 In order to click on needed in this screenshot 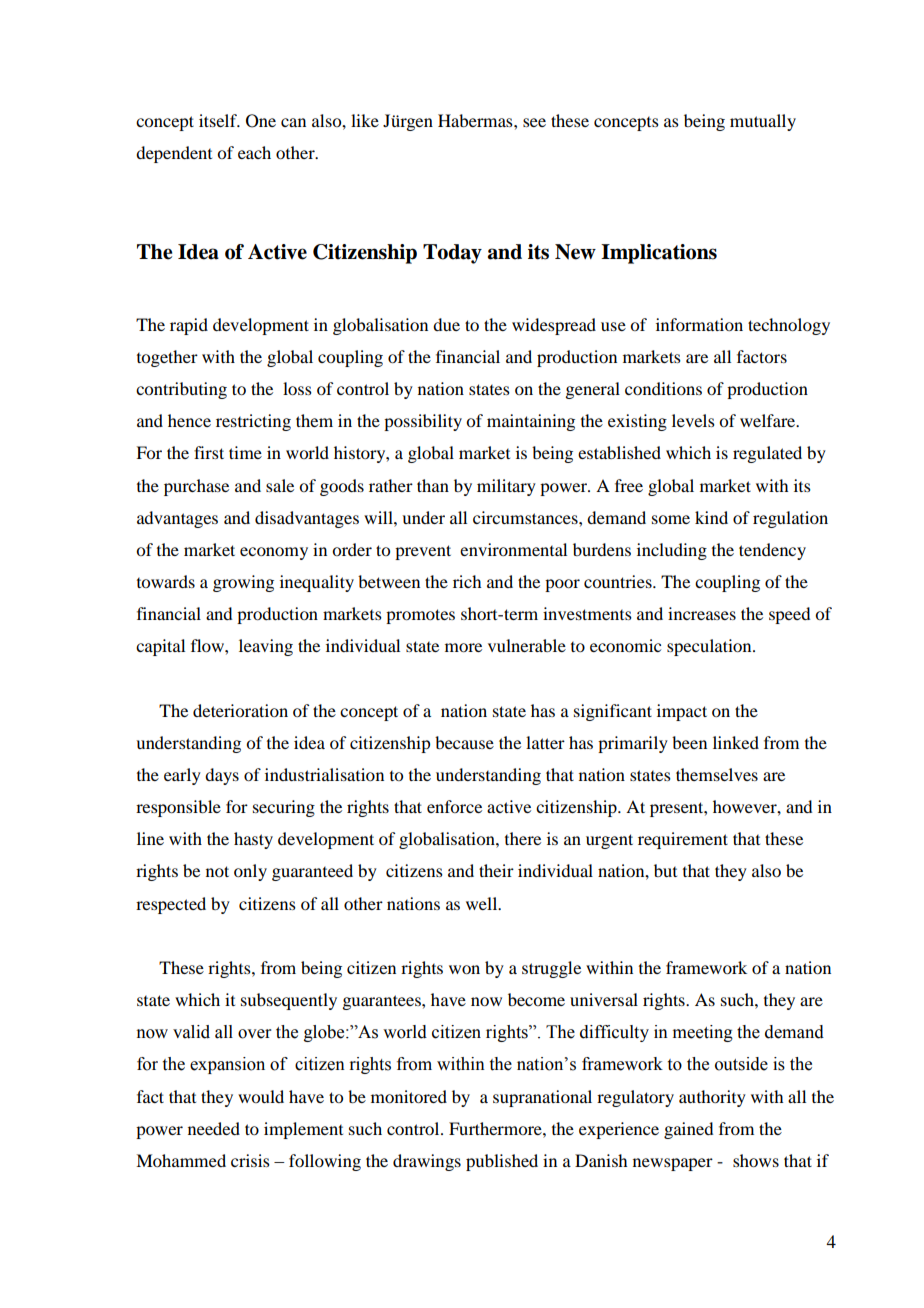, I will do `click(214, 1128)`.
